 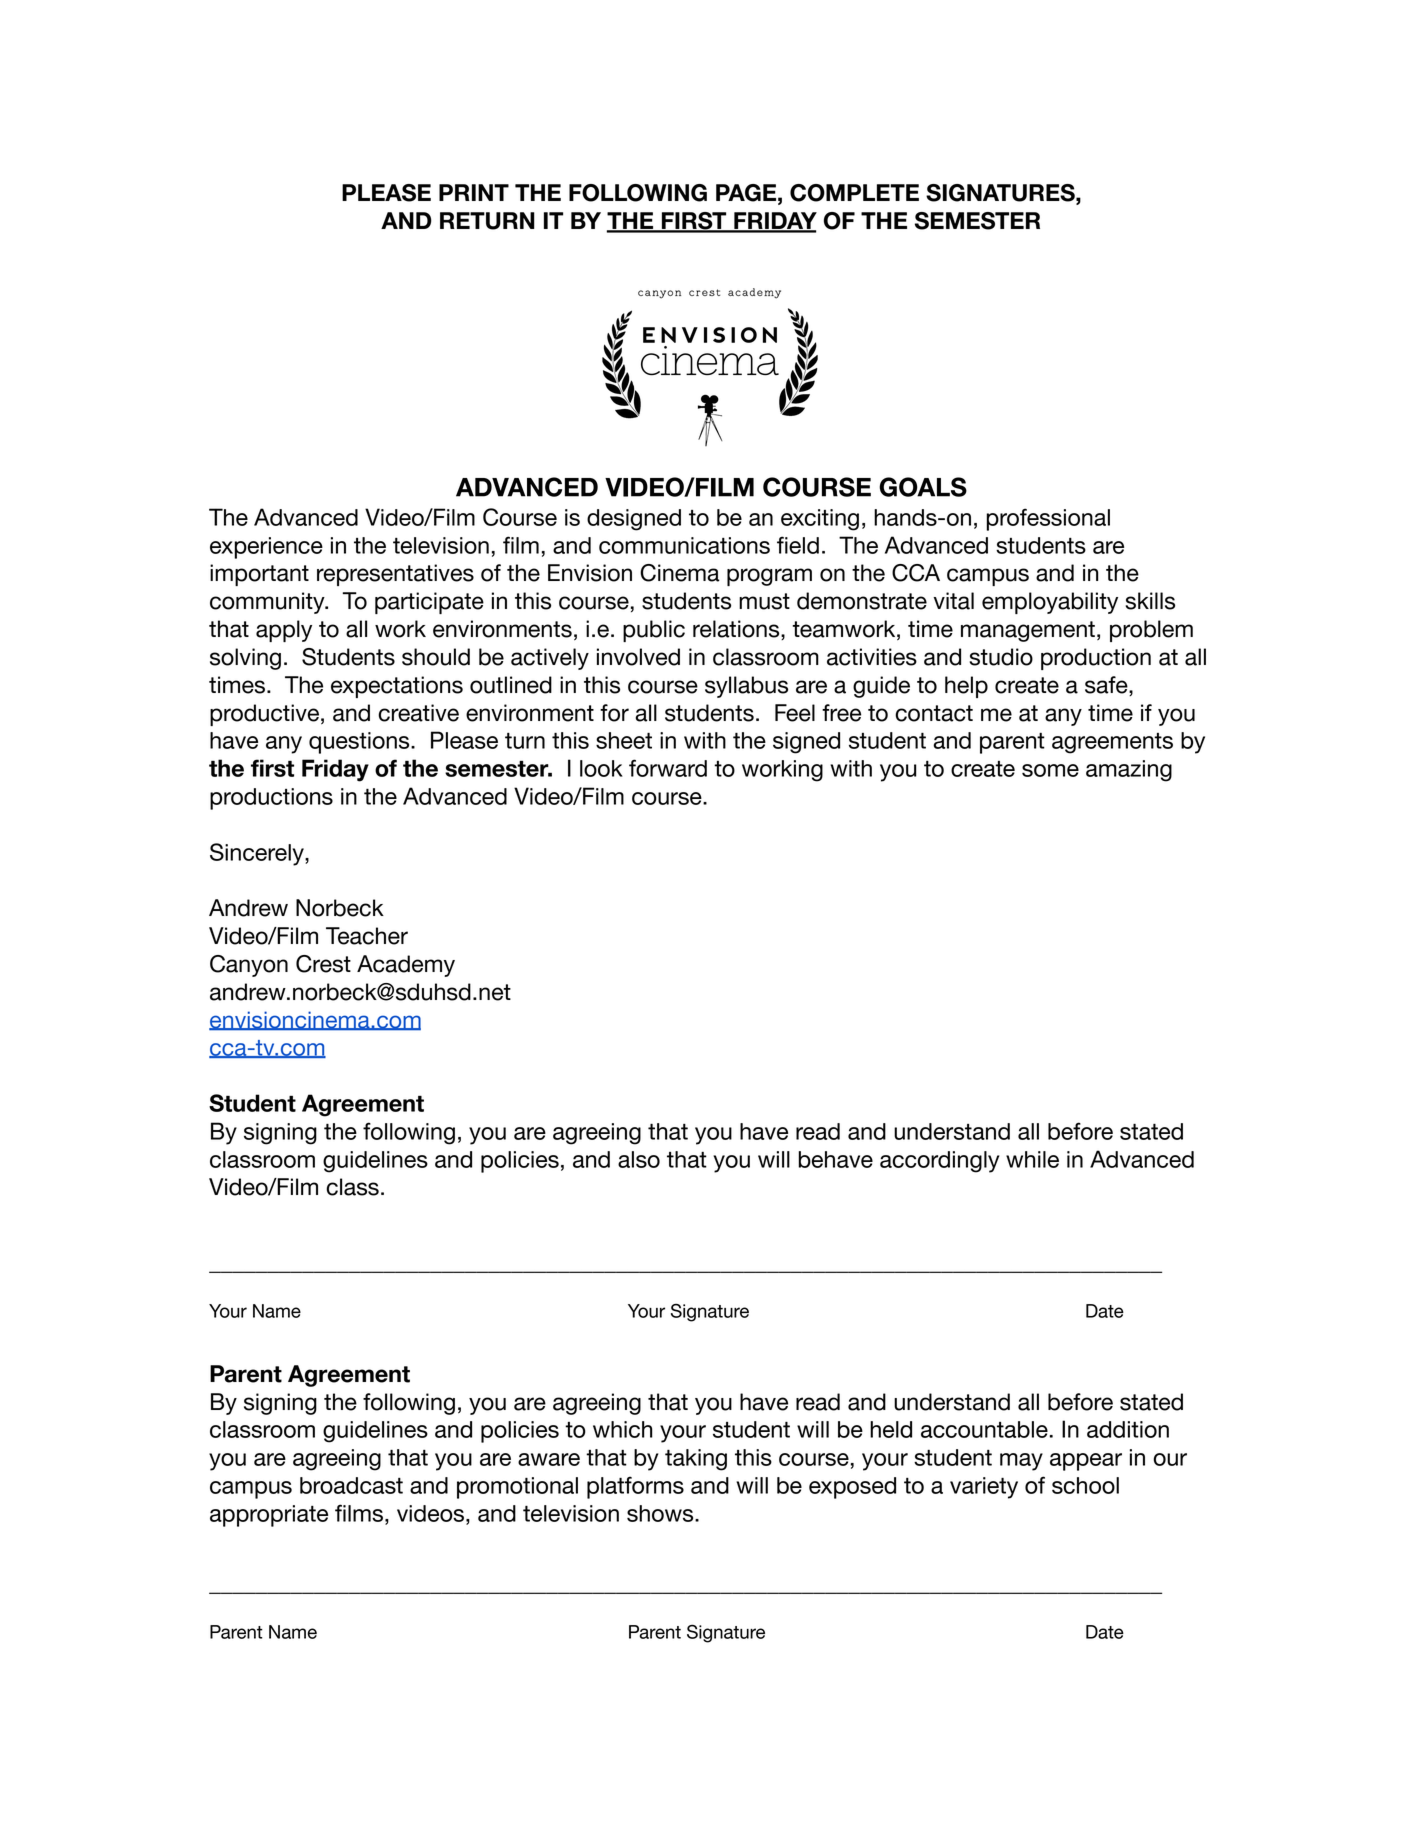 I want to click on COMPLETE, so click(x=854, y=193).
